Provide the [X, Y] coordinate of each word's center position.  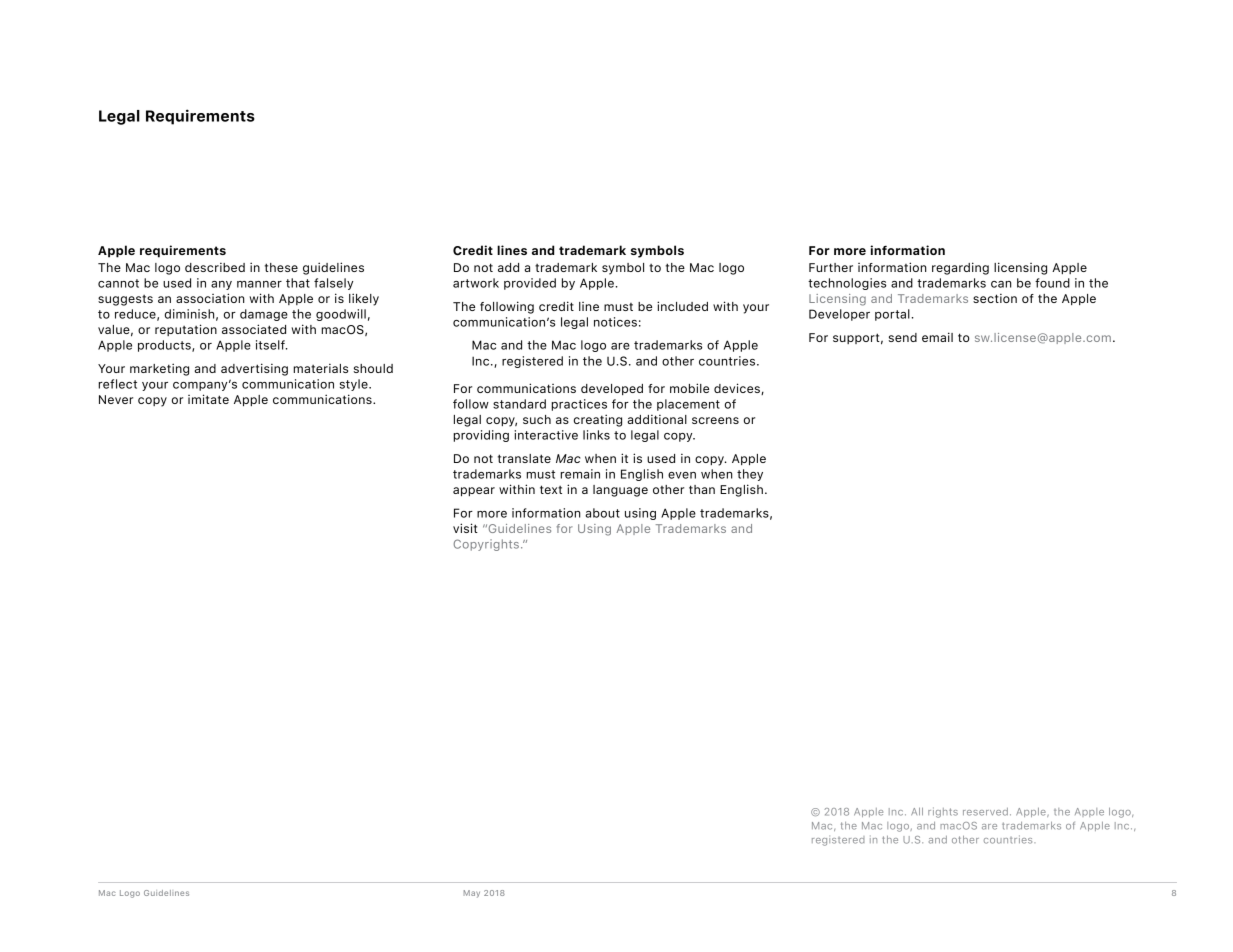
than [702, 489]
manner [259, 284]
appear [474, 491]
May [472, 894]
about [602, 513]
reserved [985, 812]
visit [465, 528]
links [596, 435]
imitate [208, 399]
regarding [960, 268]
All [917, 811]
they [750, 475]
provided [530, 284]
